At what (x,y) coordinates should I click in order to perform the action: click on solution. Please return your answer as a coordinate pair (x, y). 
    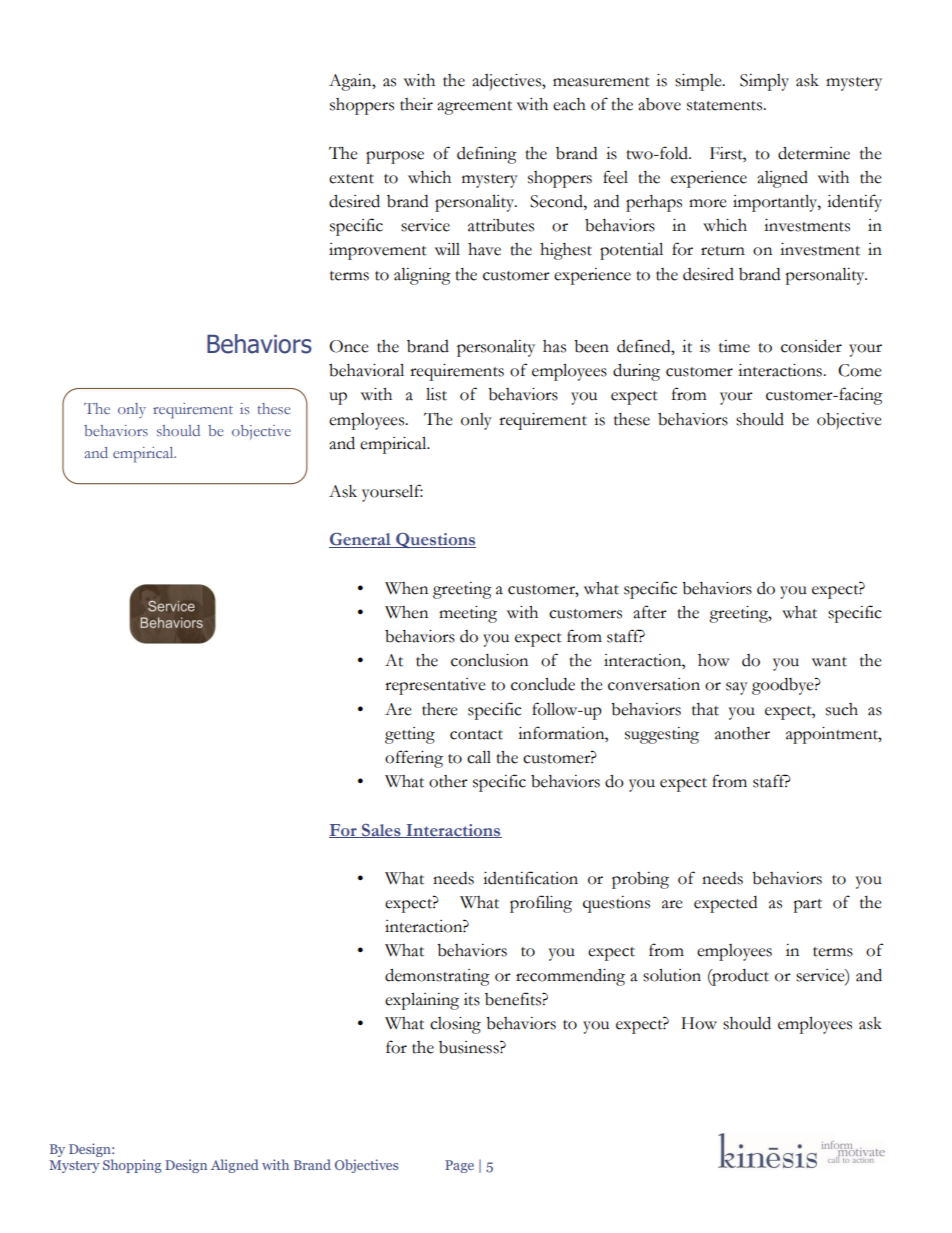
    Looking at the image, I should click on (672, 975).
